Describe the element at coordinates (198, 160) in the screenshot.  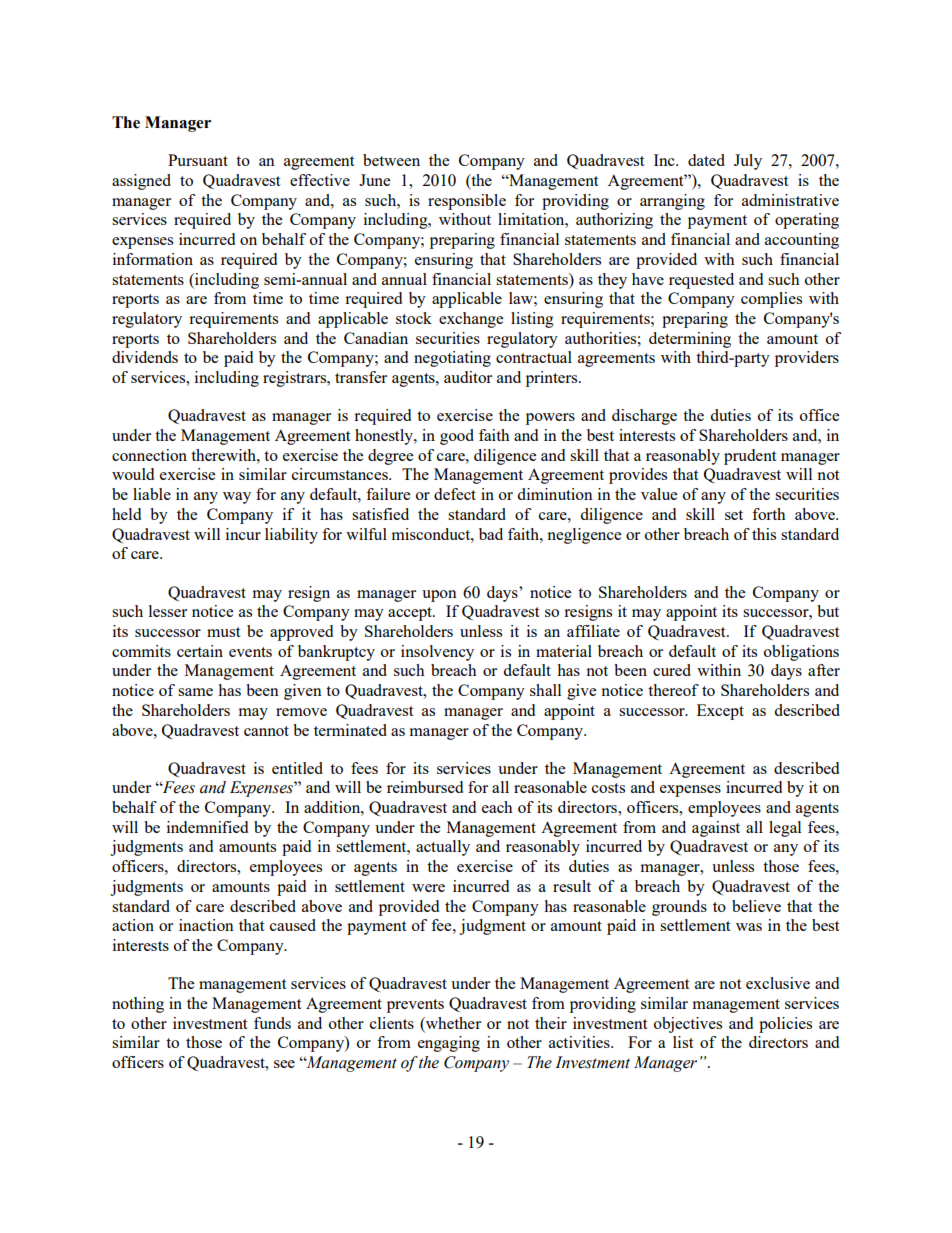
I see `Pursuant` at that location.
